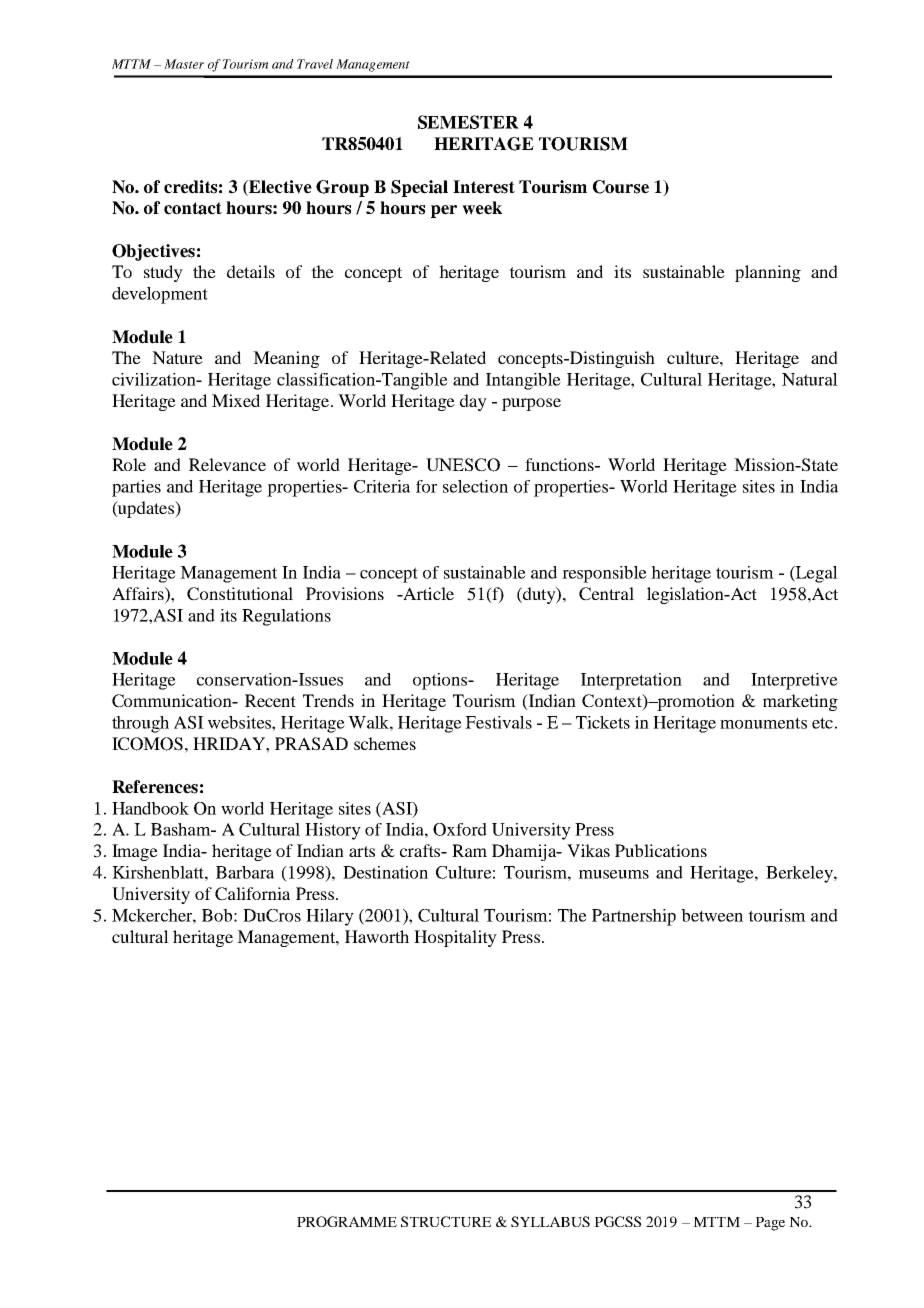 This screenshot has height=1308, width=924. What do you see at coordinates (468, 122) in the screenshot?
I see `SEMESTER` at bounding box center [468, 122].
